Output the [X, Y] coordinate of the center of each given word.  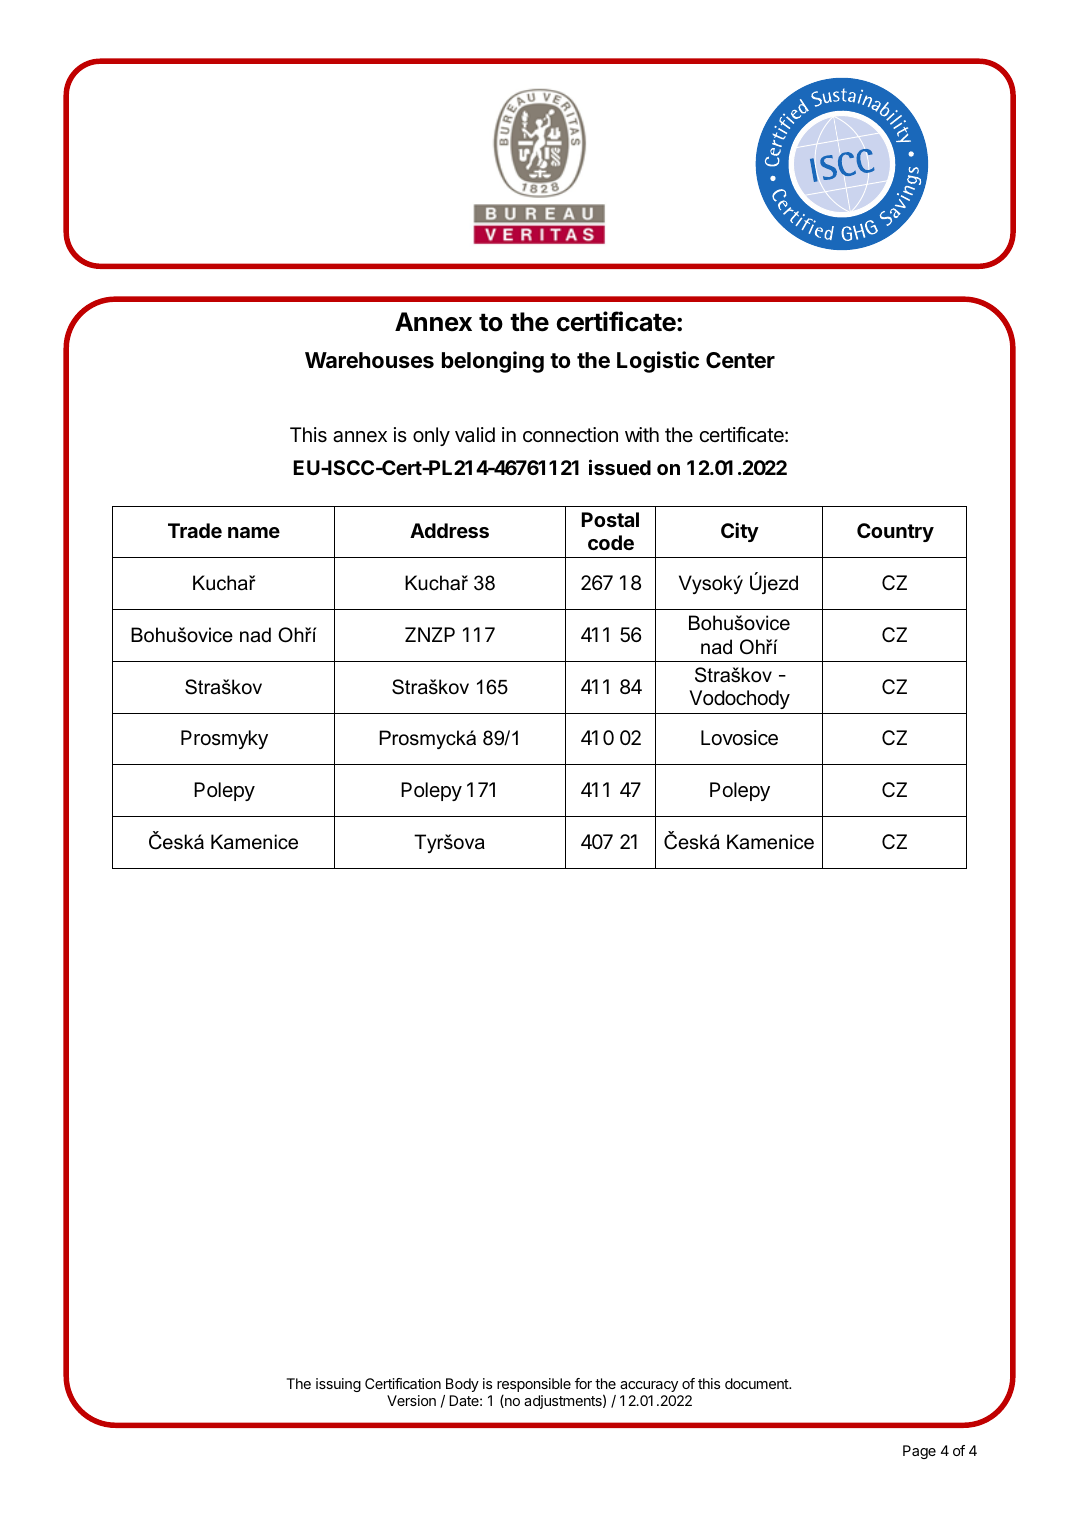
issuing [338, 1385]
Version [411, 1400]
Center [740, 360]
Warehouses [369, 360]
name [254, 532]
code [611, 542]
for [583, 1383]
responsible [534, 1385]
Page [919, 1452]
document [757, 1383]
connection [570, 435]
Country [895, 532]
